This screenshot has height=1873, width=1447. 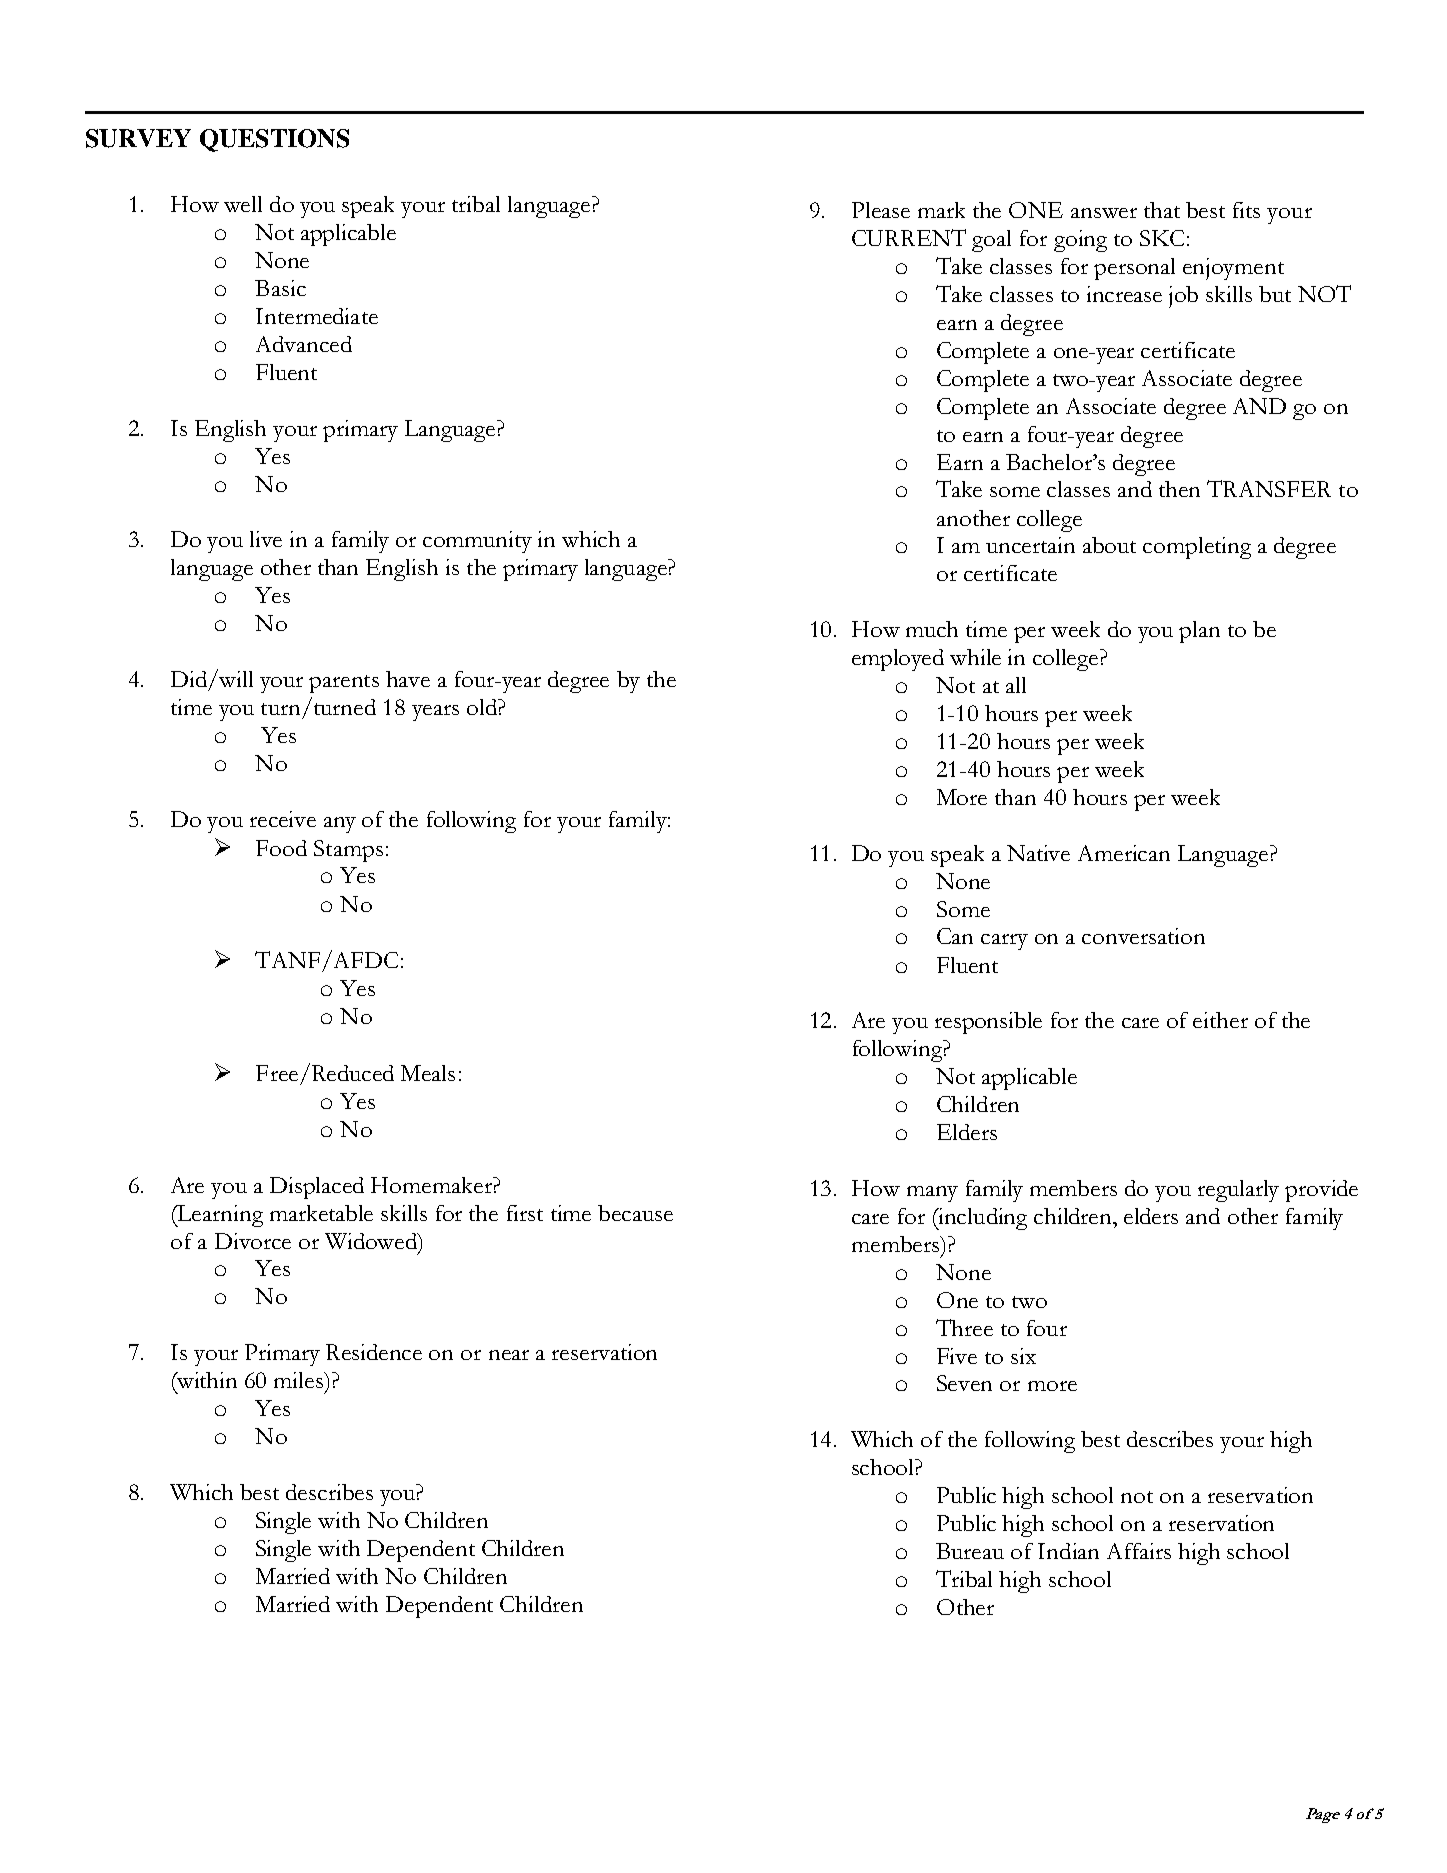 What do you see at coordinates (1139, 1551) in the screenshot?
I see `Affairs` at bounding box center [1139, 1551].
